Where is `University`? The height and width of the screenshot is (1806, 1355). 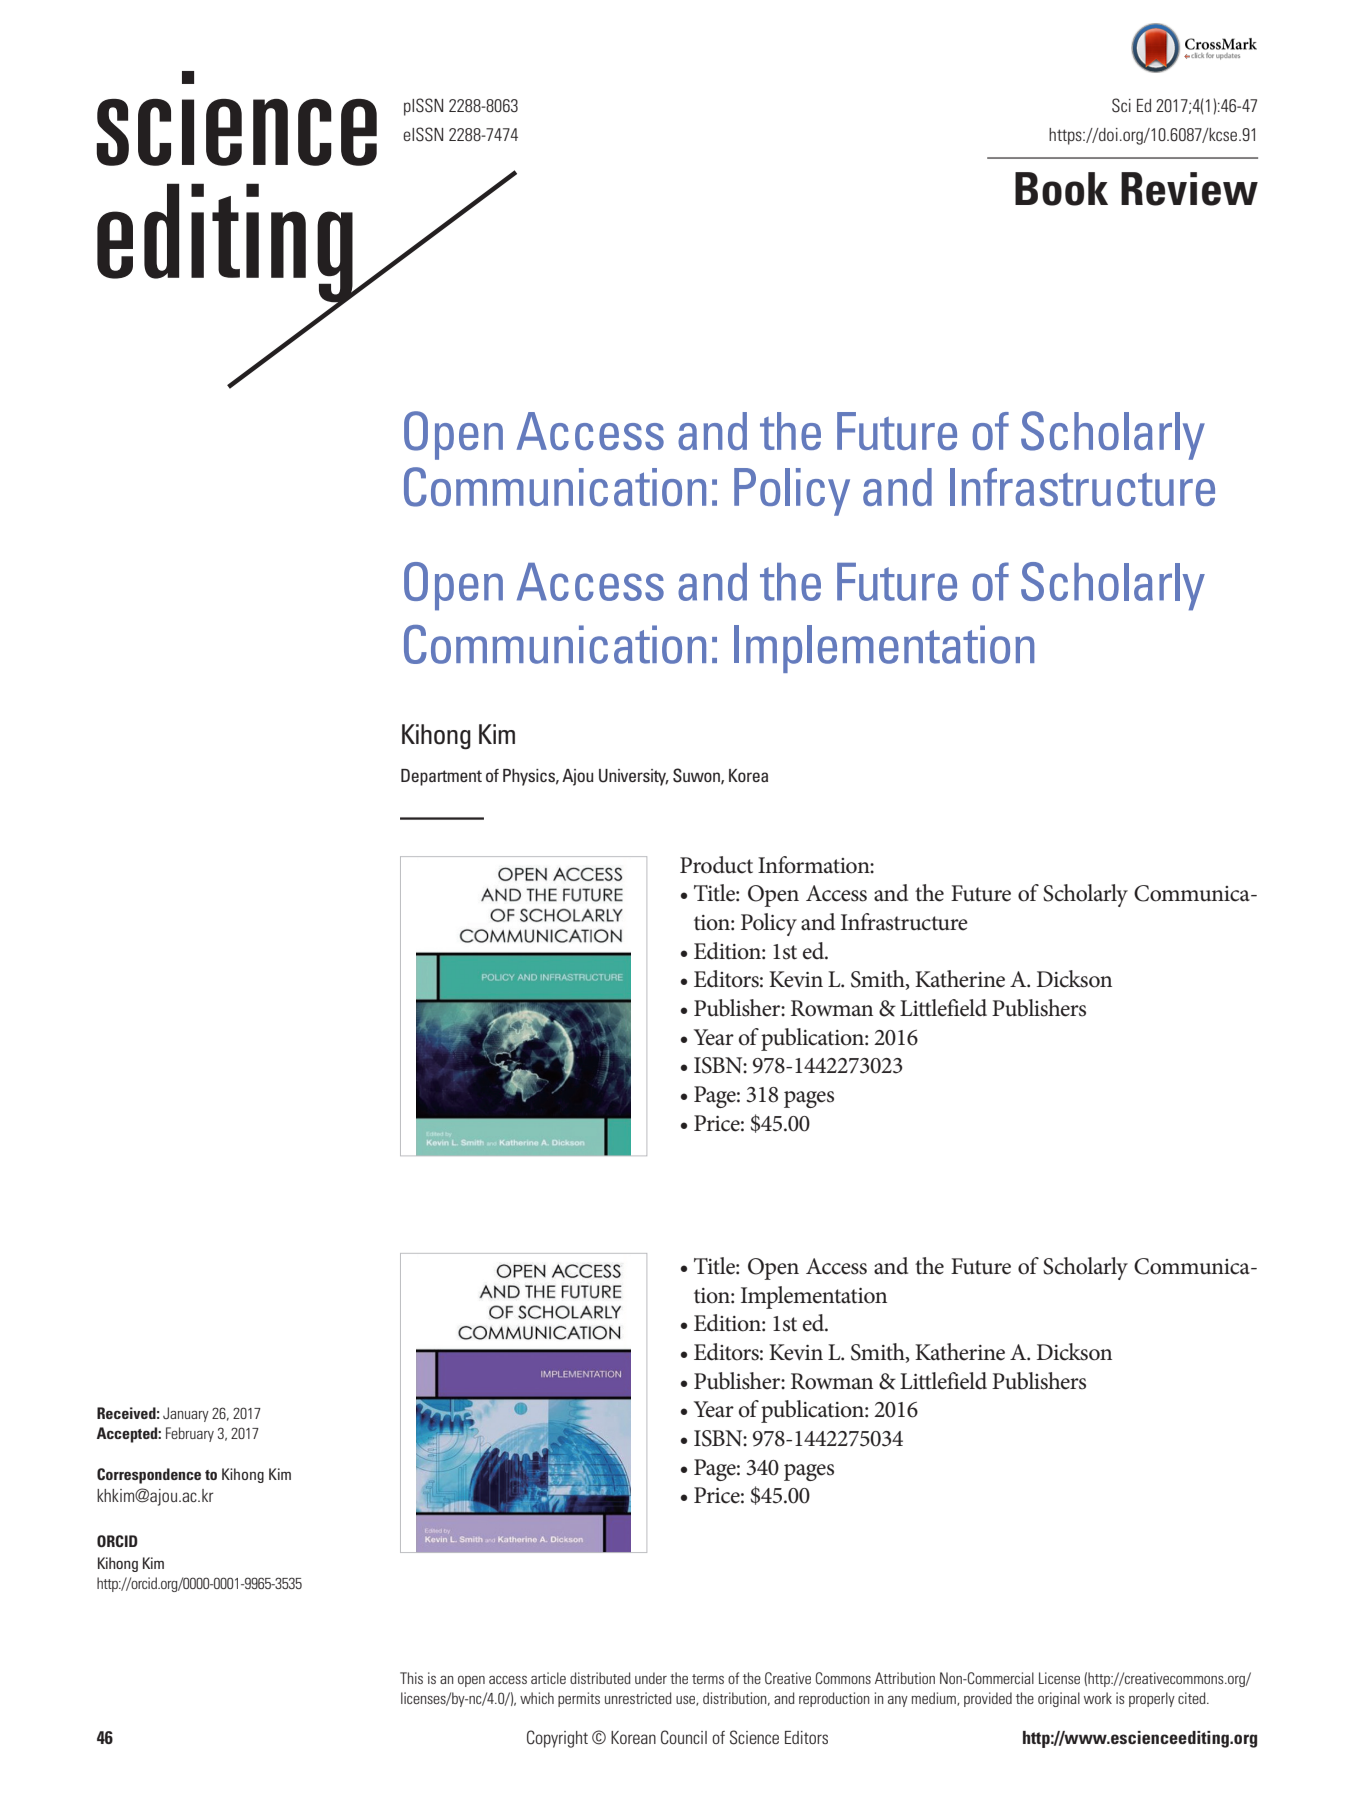
University is located at coordinates (634, 777).
